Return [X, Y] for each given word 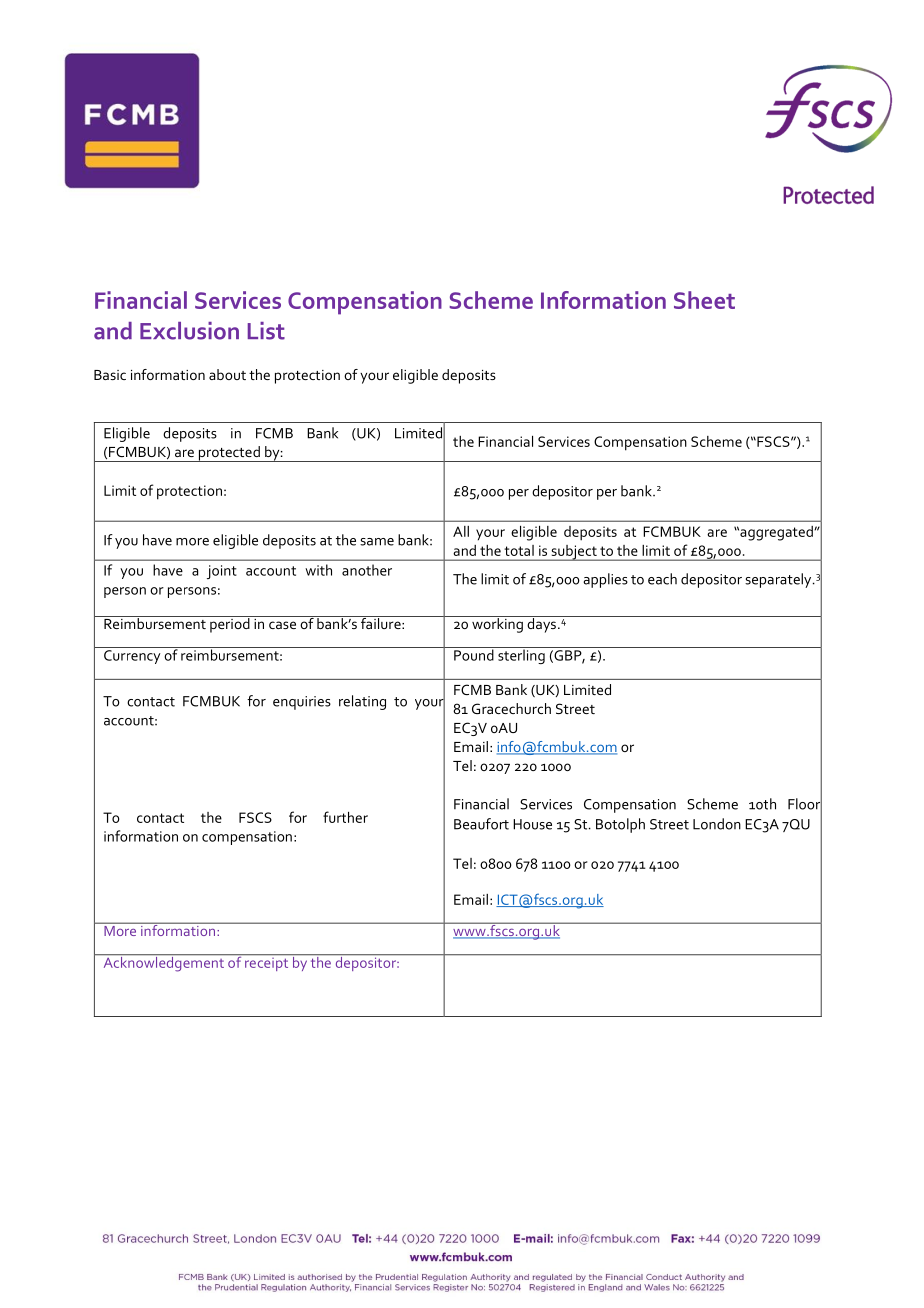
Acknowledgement [163, 963]
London [717, 824]
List [266, 331]
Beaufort [481, 824]
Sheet [704, 300]
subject [574, 553]
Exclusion [189, 331]
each [662, 579]
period [230, 624]
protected [229, 454]
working [497, 624]
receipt [267, 963]
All [461, 531]
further [345, 817]
